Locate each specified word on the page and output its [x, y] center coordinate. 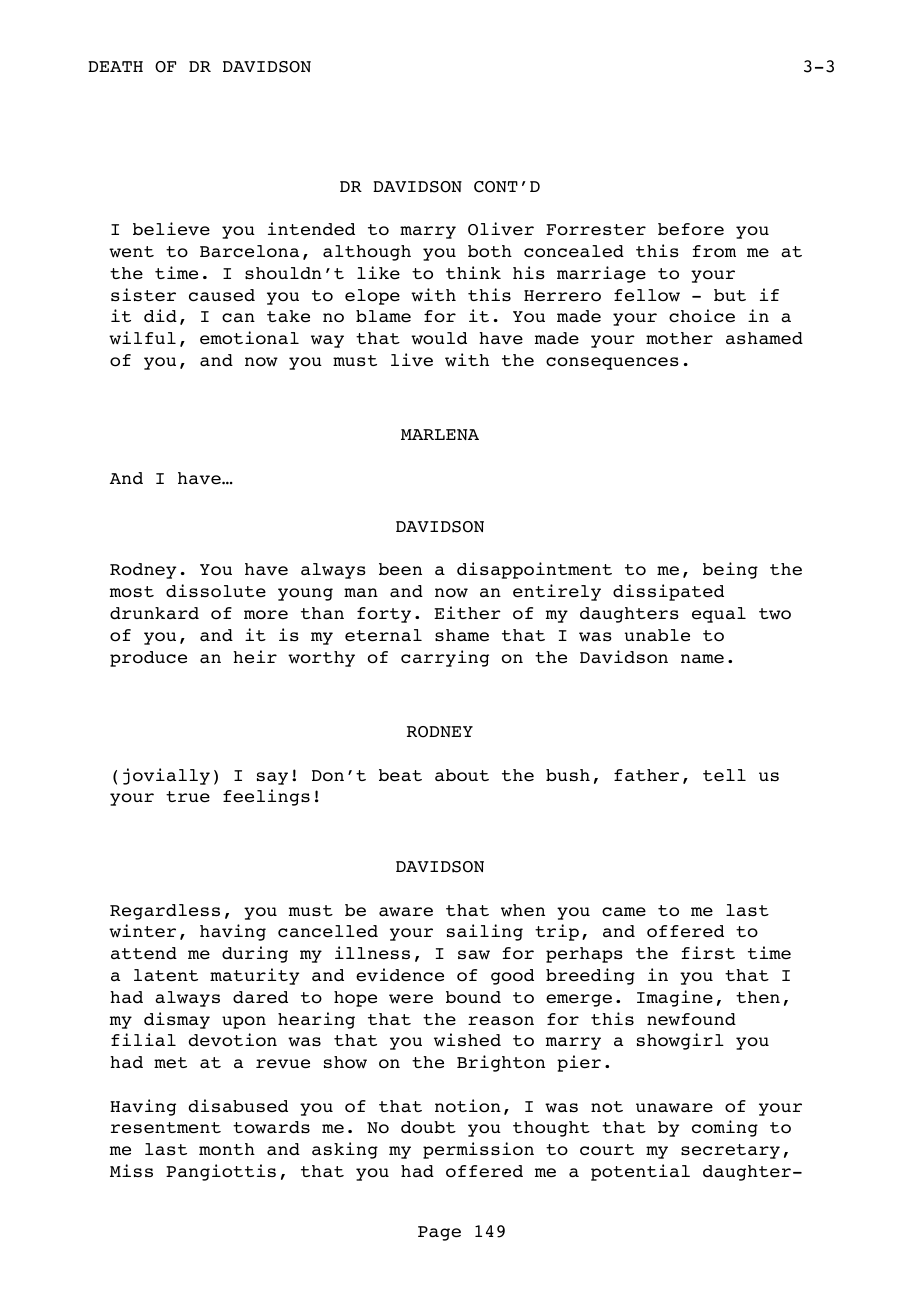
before [691, 229]
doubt [428, 1127]
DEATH [115, 66]
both [490, 251]
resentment [166, 1128]
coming [725, 1128]
